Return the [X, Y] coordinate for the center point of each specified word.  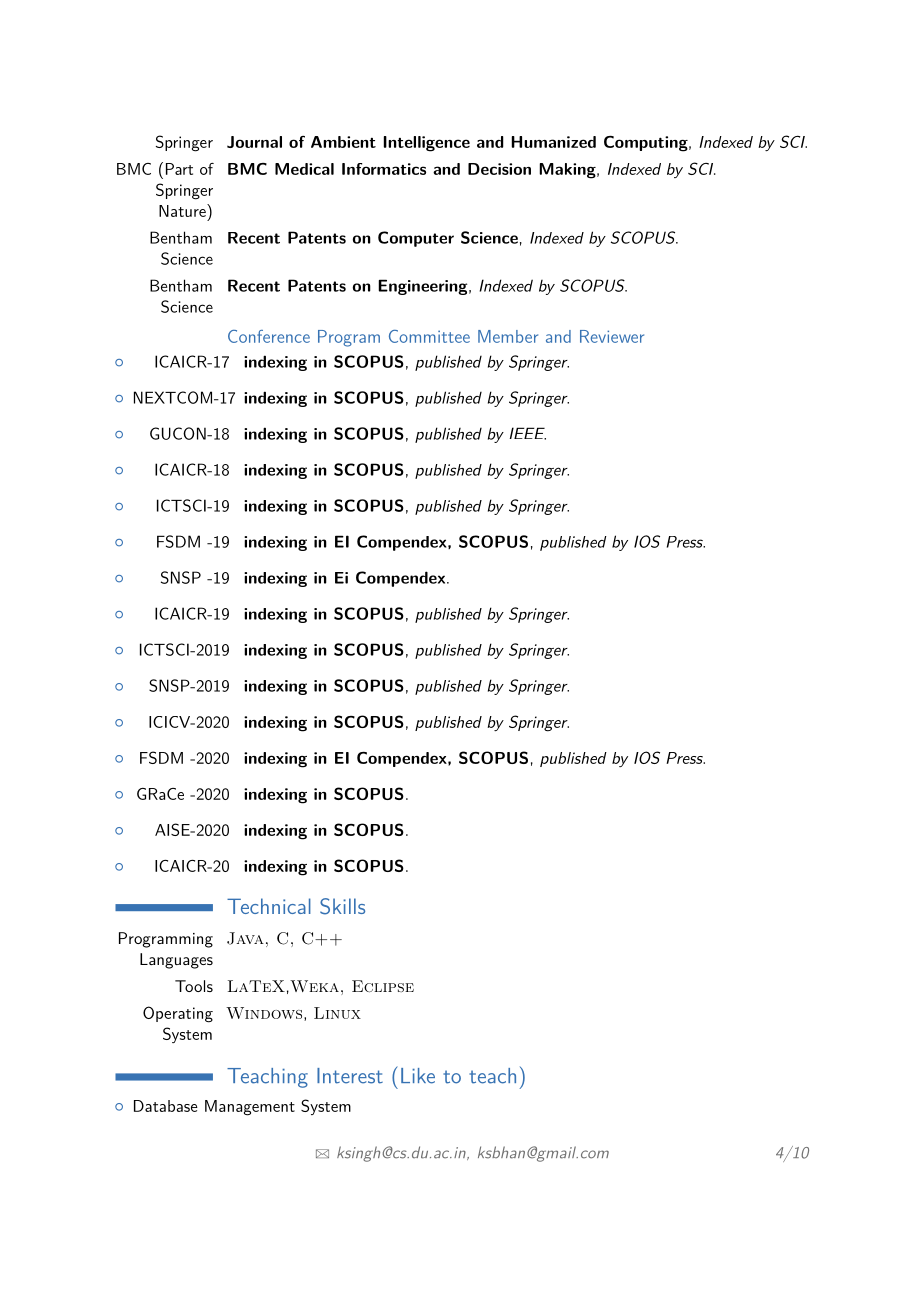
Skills [342, 906]
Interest [350, 1076]
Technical [269, 906]
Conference [269, 336]
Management [250, 1108]
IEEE [527, 433]
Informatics [384, 169]
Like [418, 1076]
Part [179, 169]
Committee [429, 336]
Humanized [553, 142]
